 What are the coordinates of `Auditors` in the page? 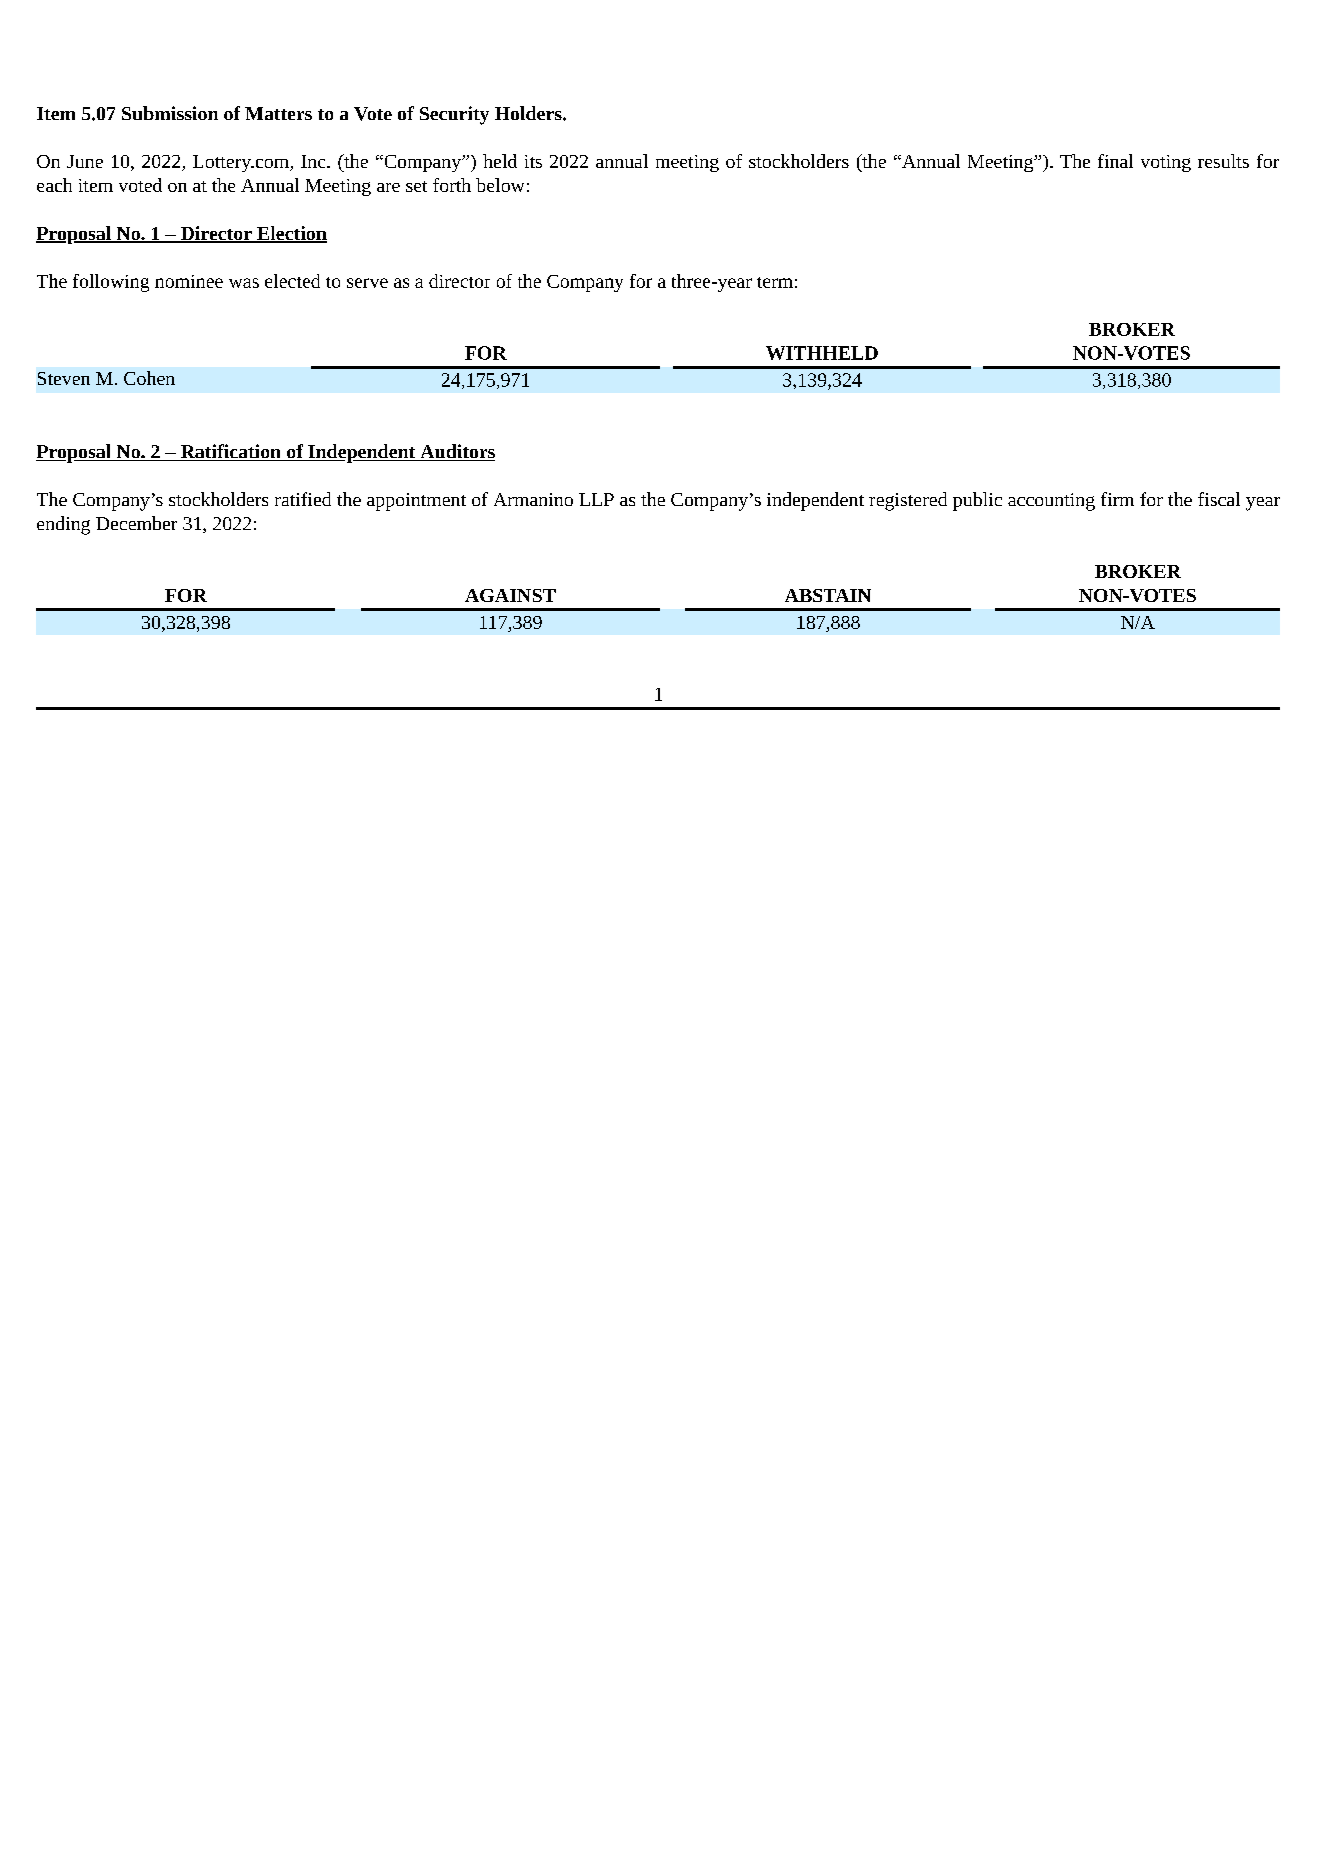 It's located at (456, 452).
